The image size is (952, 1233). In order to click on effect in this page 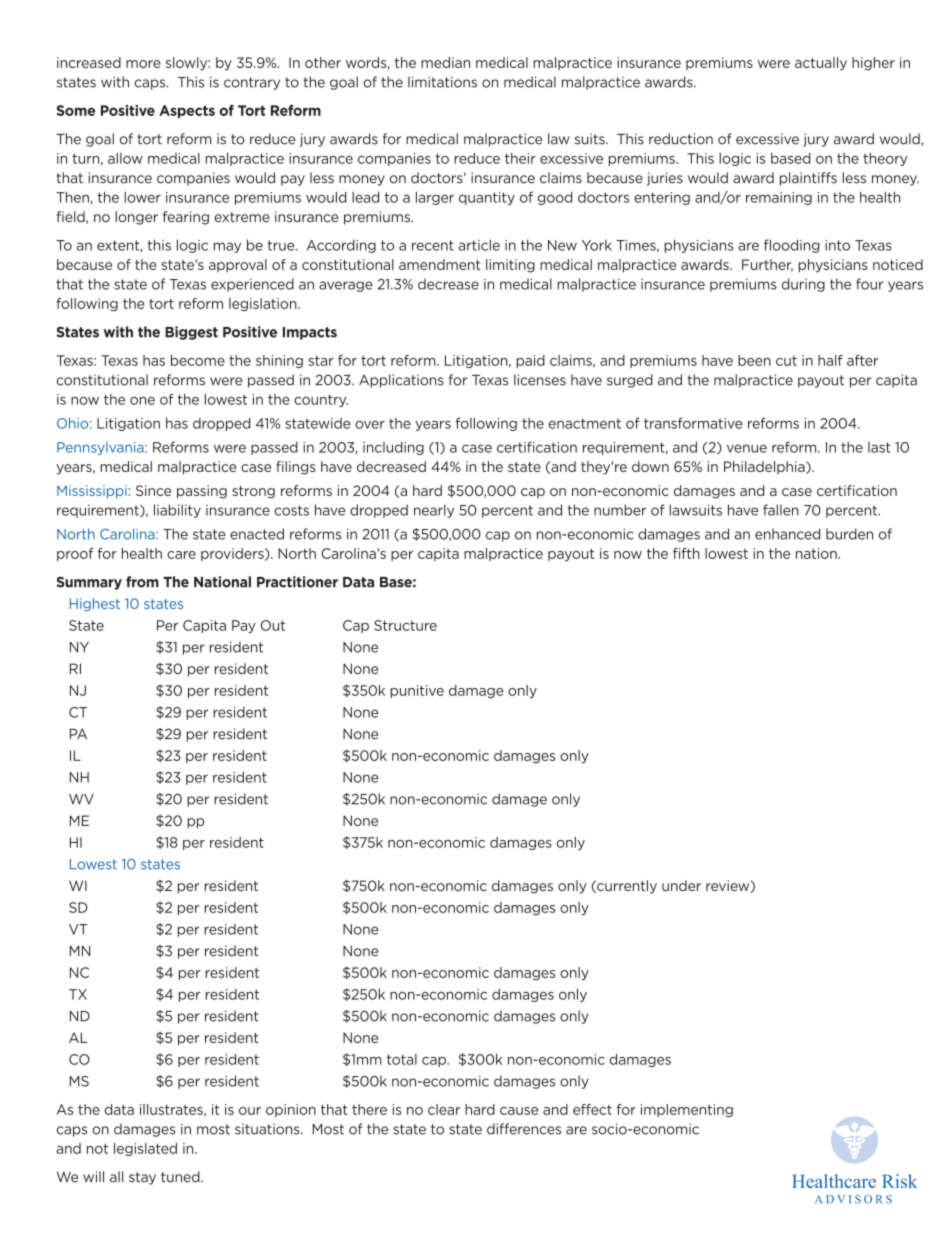, I will do `click(592, 1109)`.
